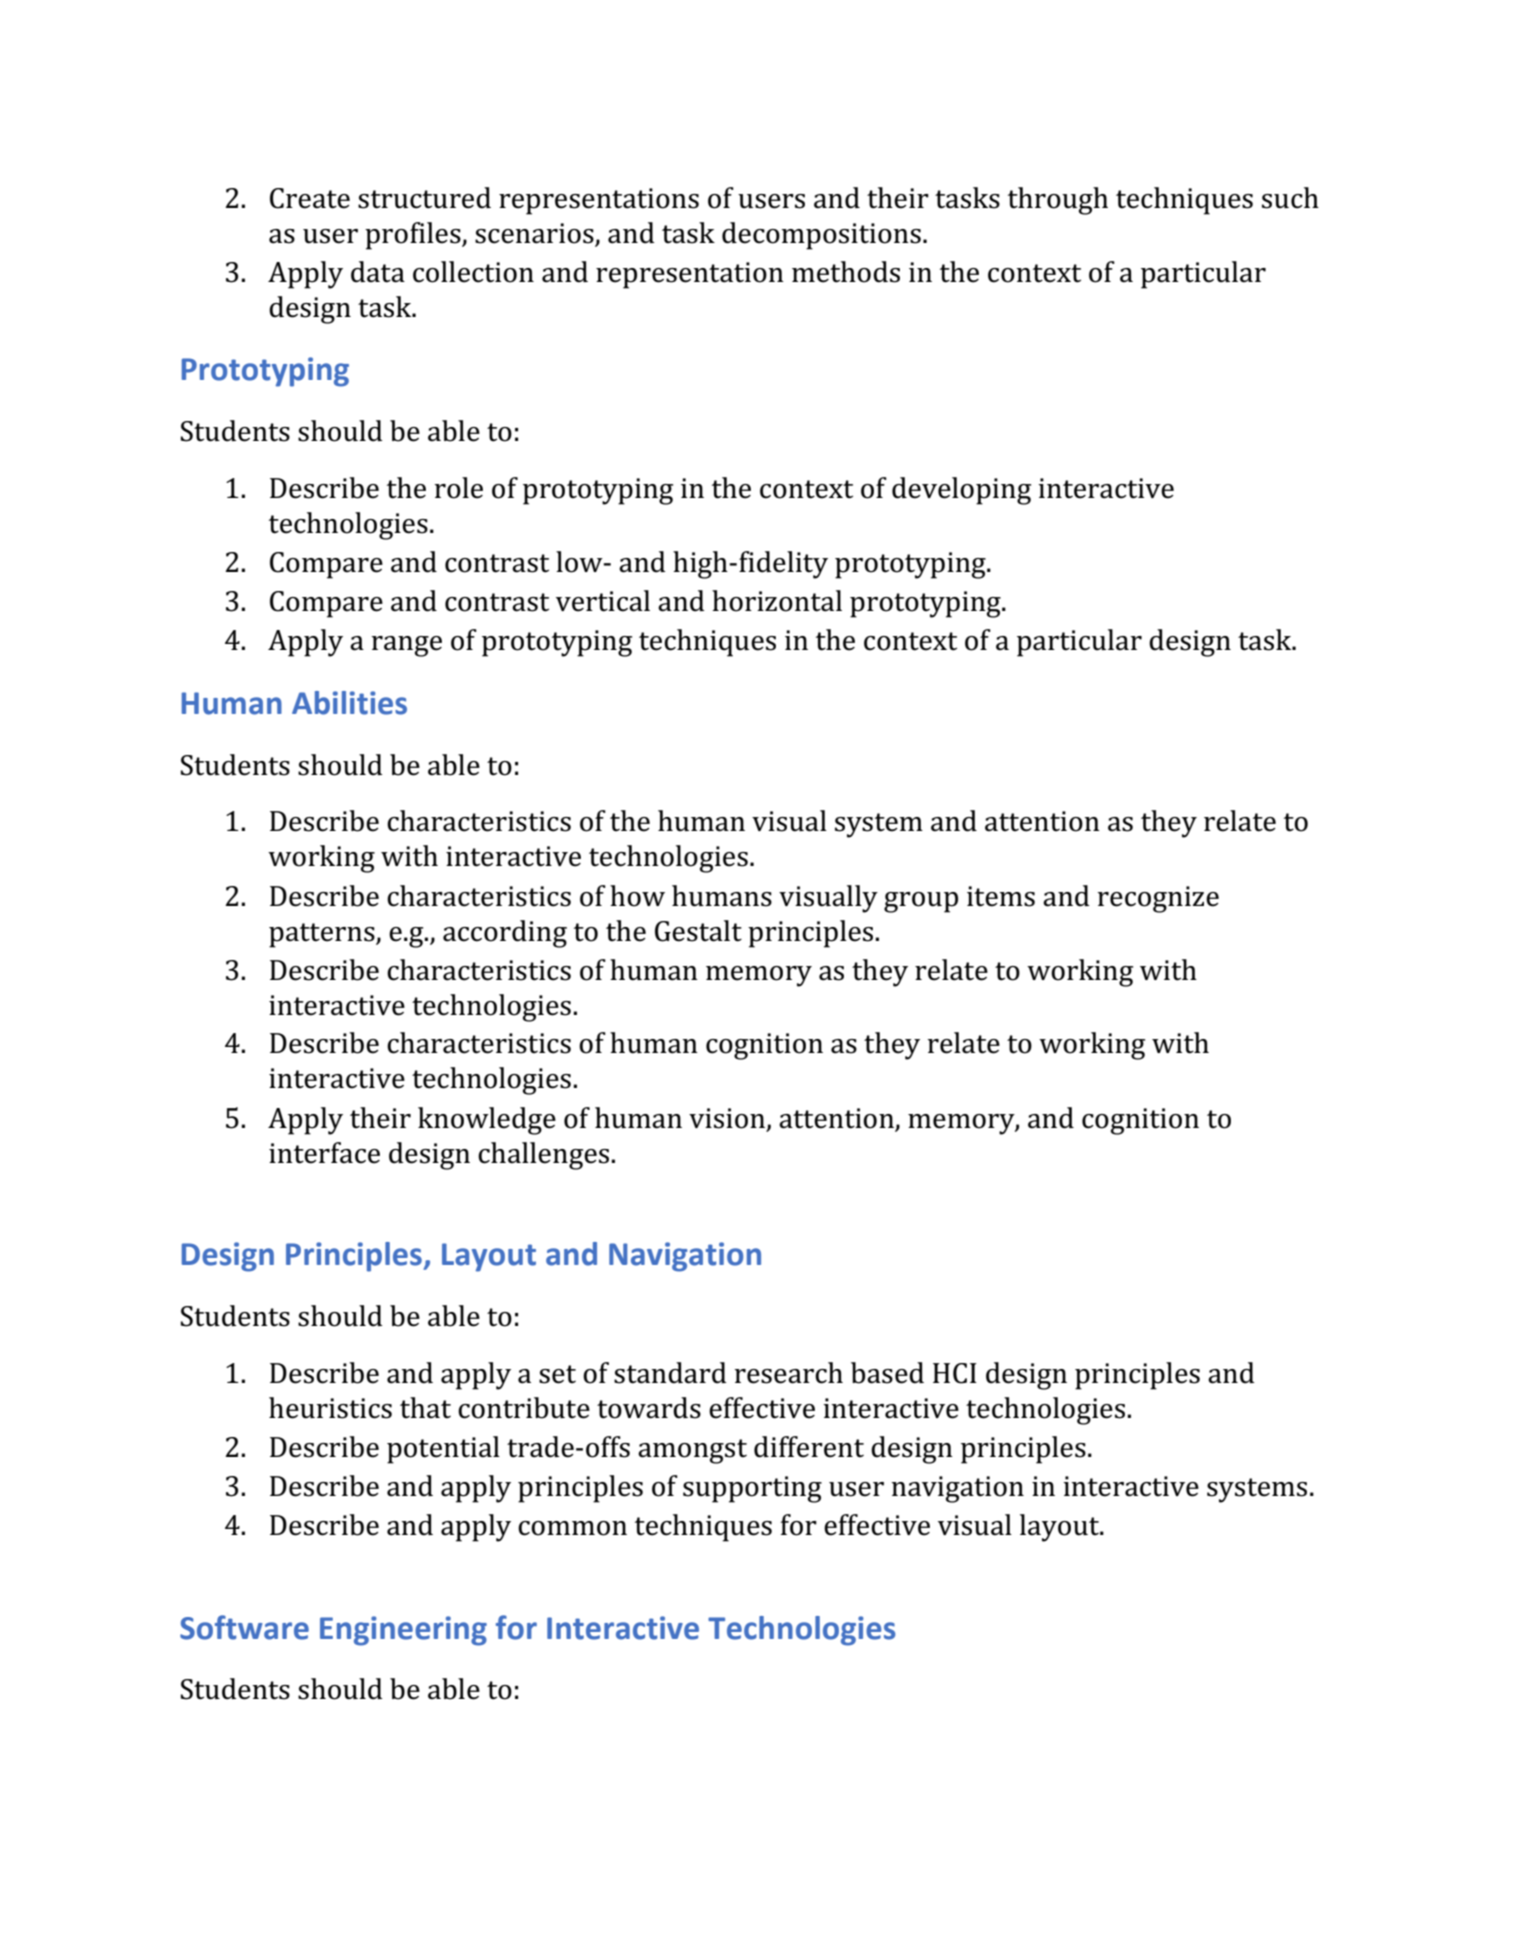 The height and width of the screenshot is (1959, 1514). I want to click on interface, so click(324, 1153).
